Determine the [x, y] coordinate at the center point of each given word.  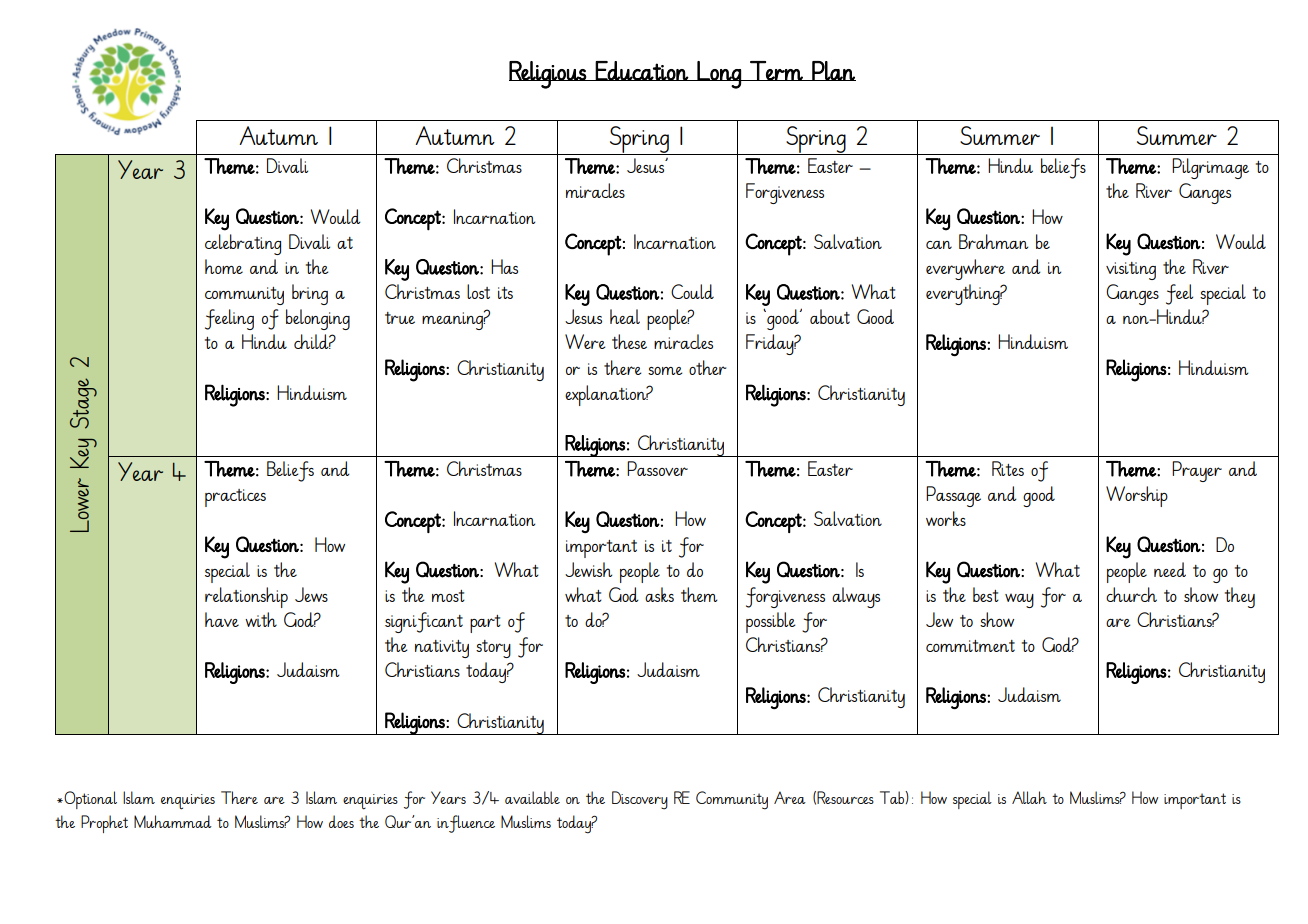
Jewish [588, 569]
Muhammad [173, 821]
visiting [1131, 271]
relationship [246, 597]
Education [642, 71]
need [1170, 569]
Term [776, 71]
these [629, 341]
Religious [548, 75]
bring [310, 294]
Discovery [640, 800]
